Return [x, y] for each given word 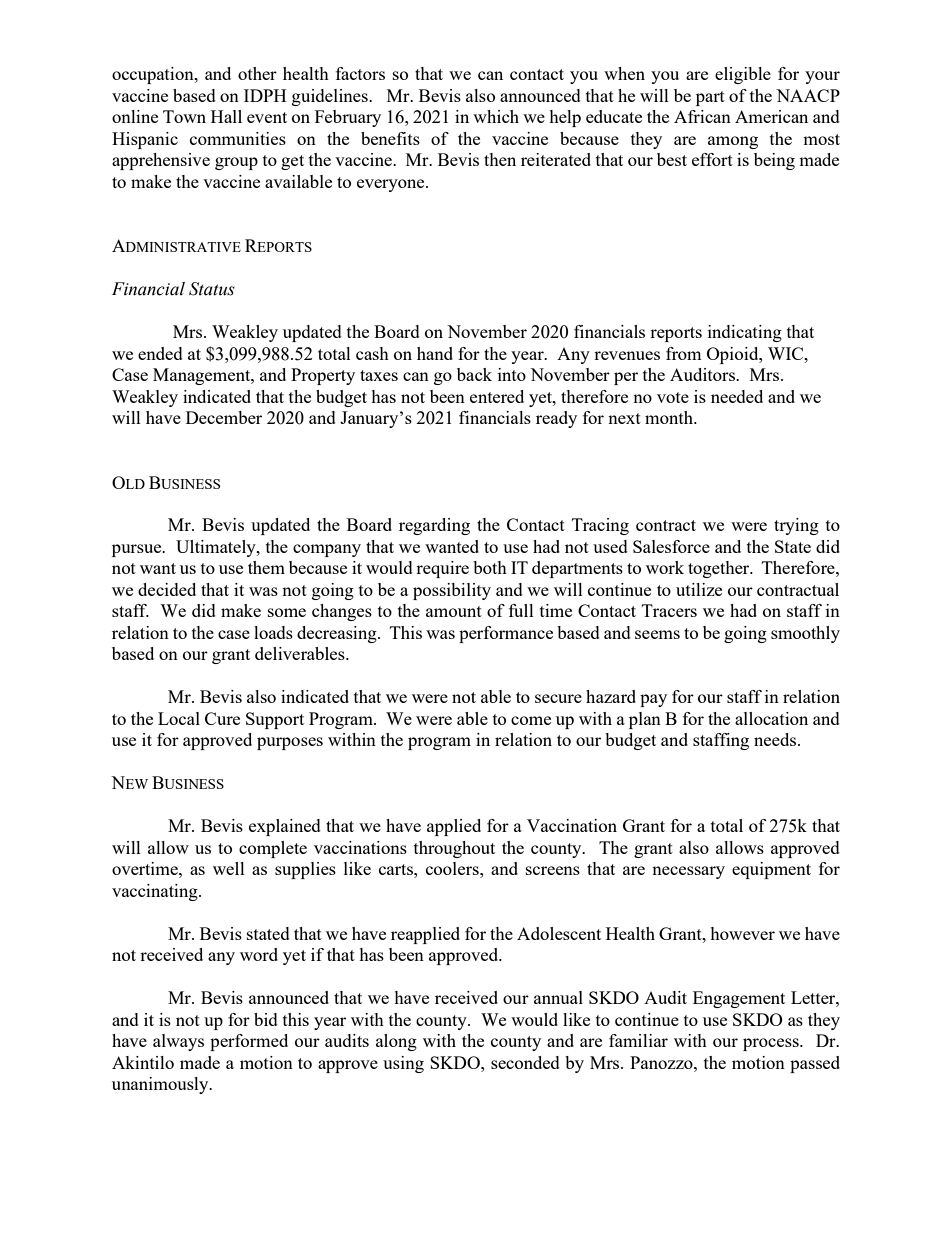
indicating [745, 333]
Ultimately [217, 548]
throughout [454, 849]
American [771, 116]
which [496, 116]
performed [249, 1042]
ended [160, 353]
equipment [771, 870]
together [720, 569]
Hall [226, 116]
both [490, 567]
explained [285, 827]
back [474, 374]
